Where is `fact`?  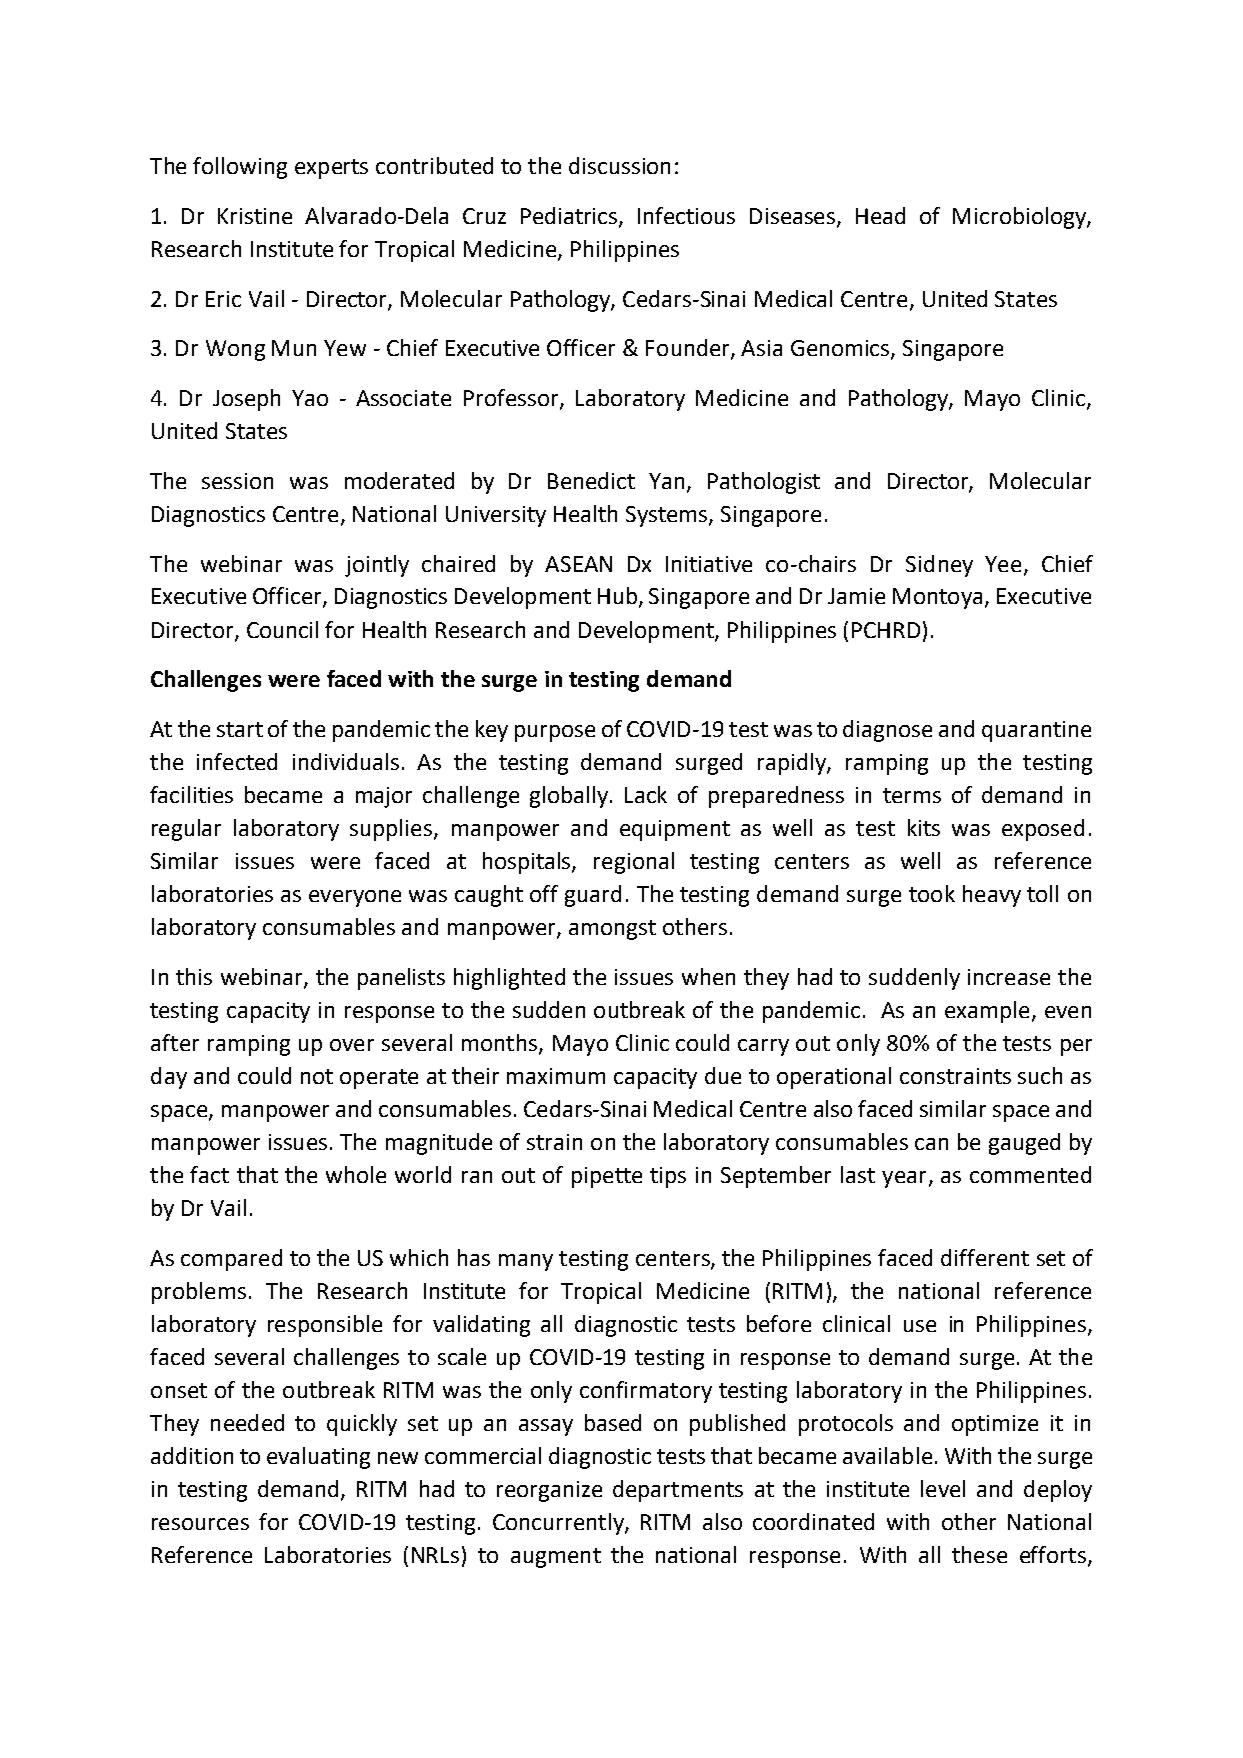
fact is located at coordinates (209, 1174).
